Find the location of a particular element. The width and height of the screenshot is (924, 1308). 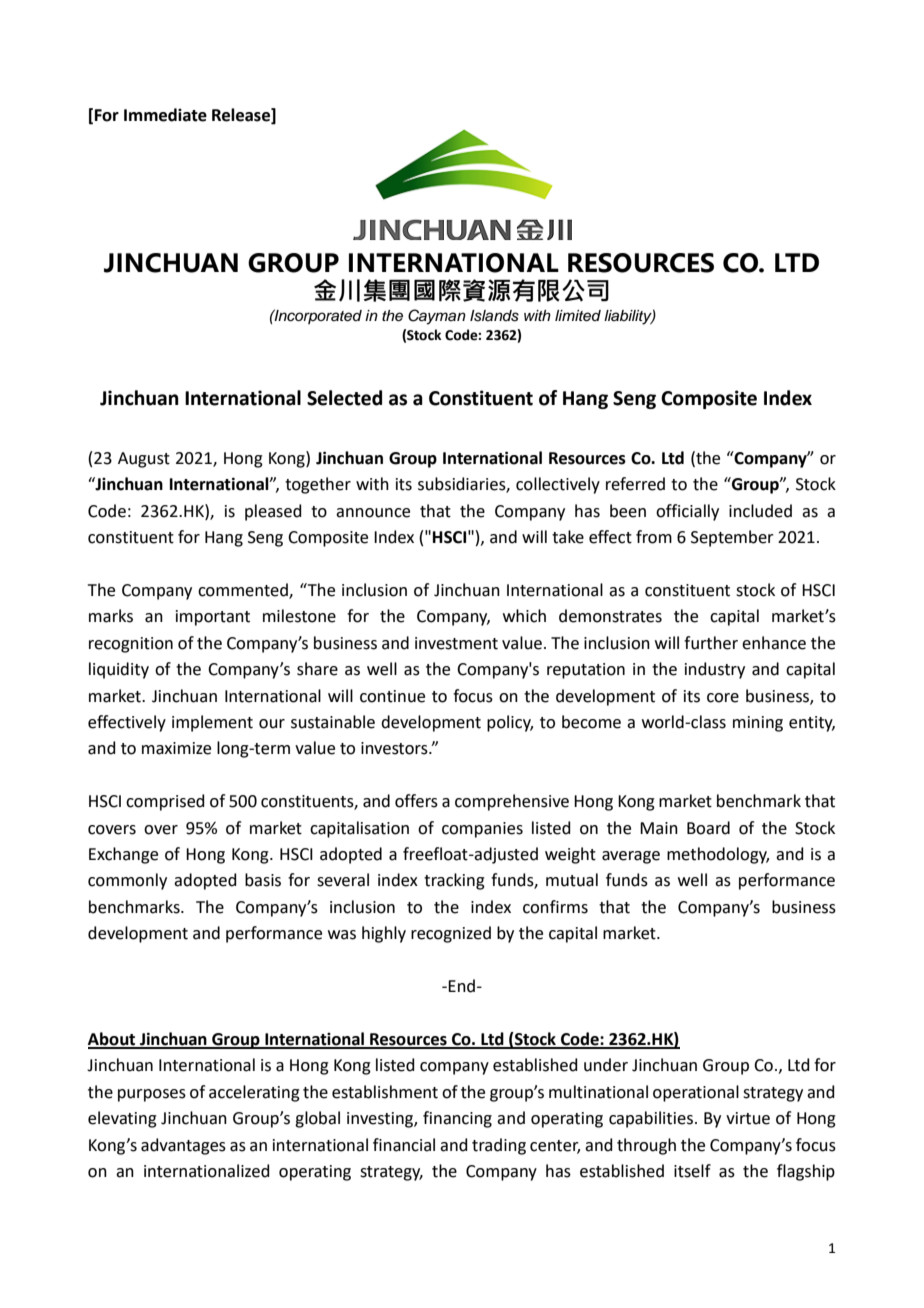

Cayman is located at coordinates (437, 317).
